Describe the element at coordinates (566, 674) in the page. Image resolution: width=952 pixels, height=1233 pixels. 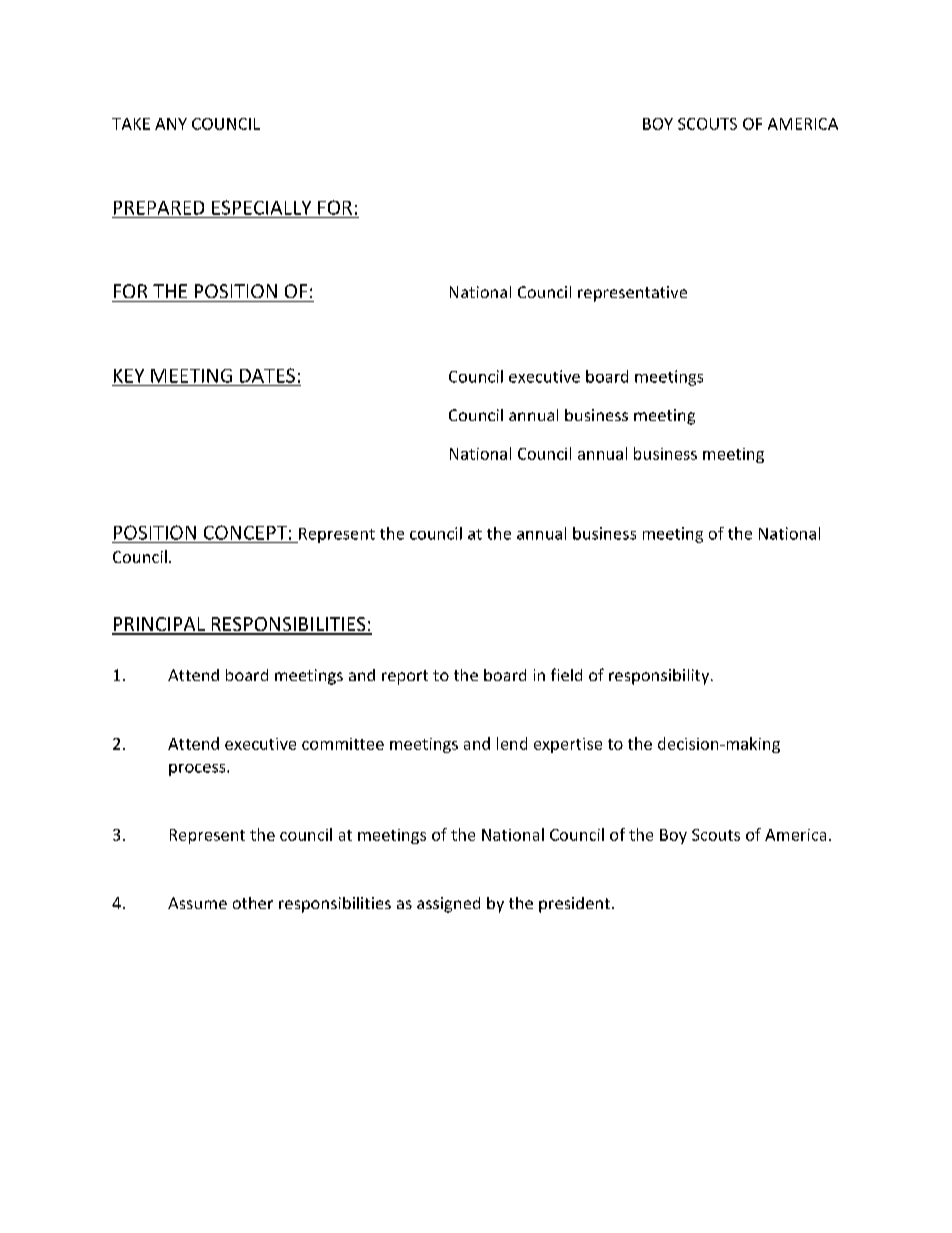
I see `field` at that location.
